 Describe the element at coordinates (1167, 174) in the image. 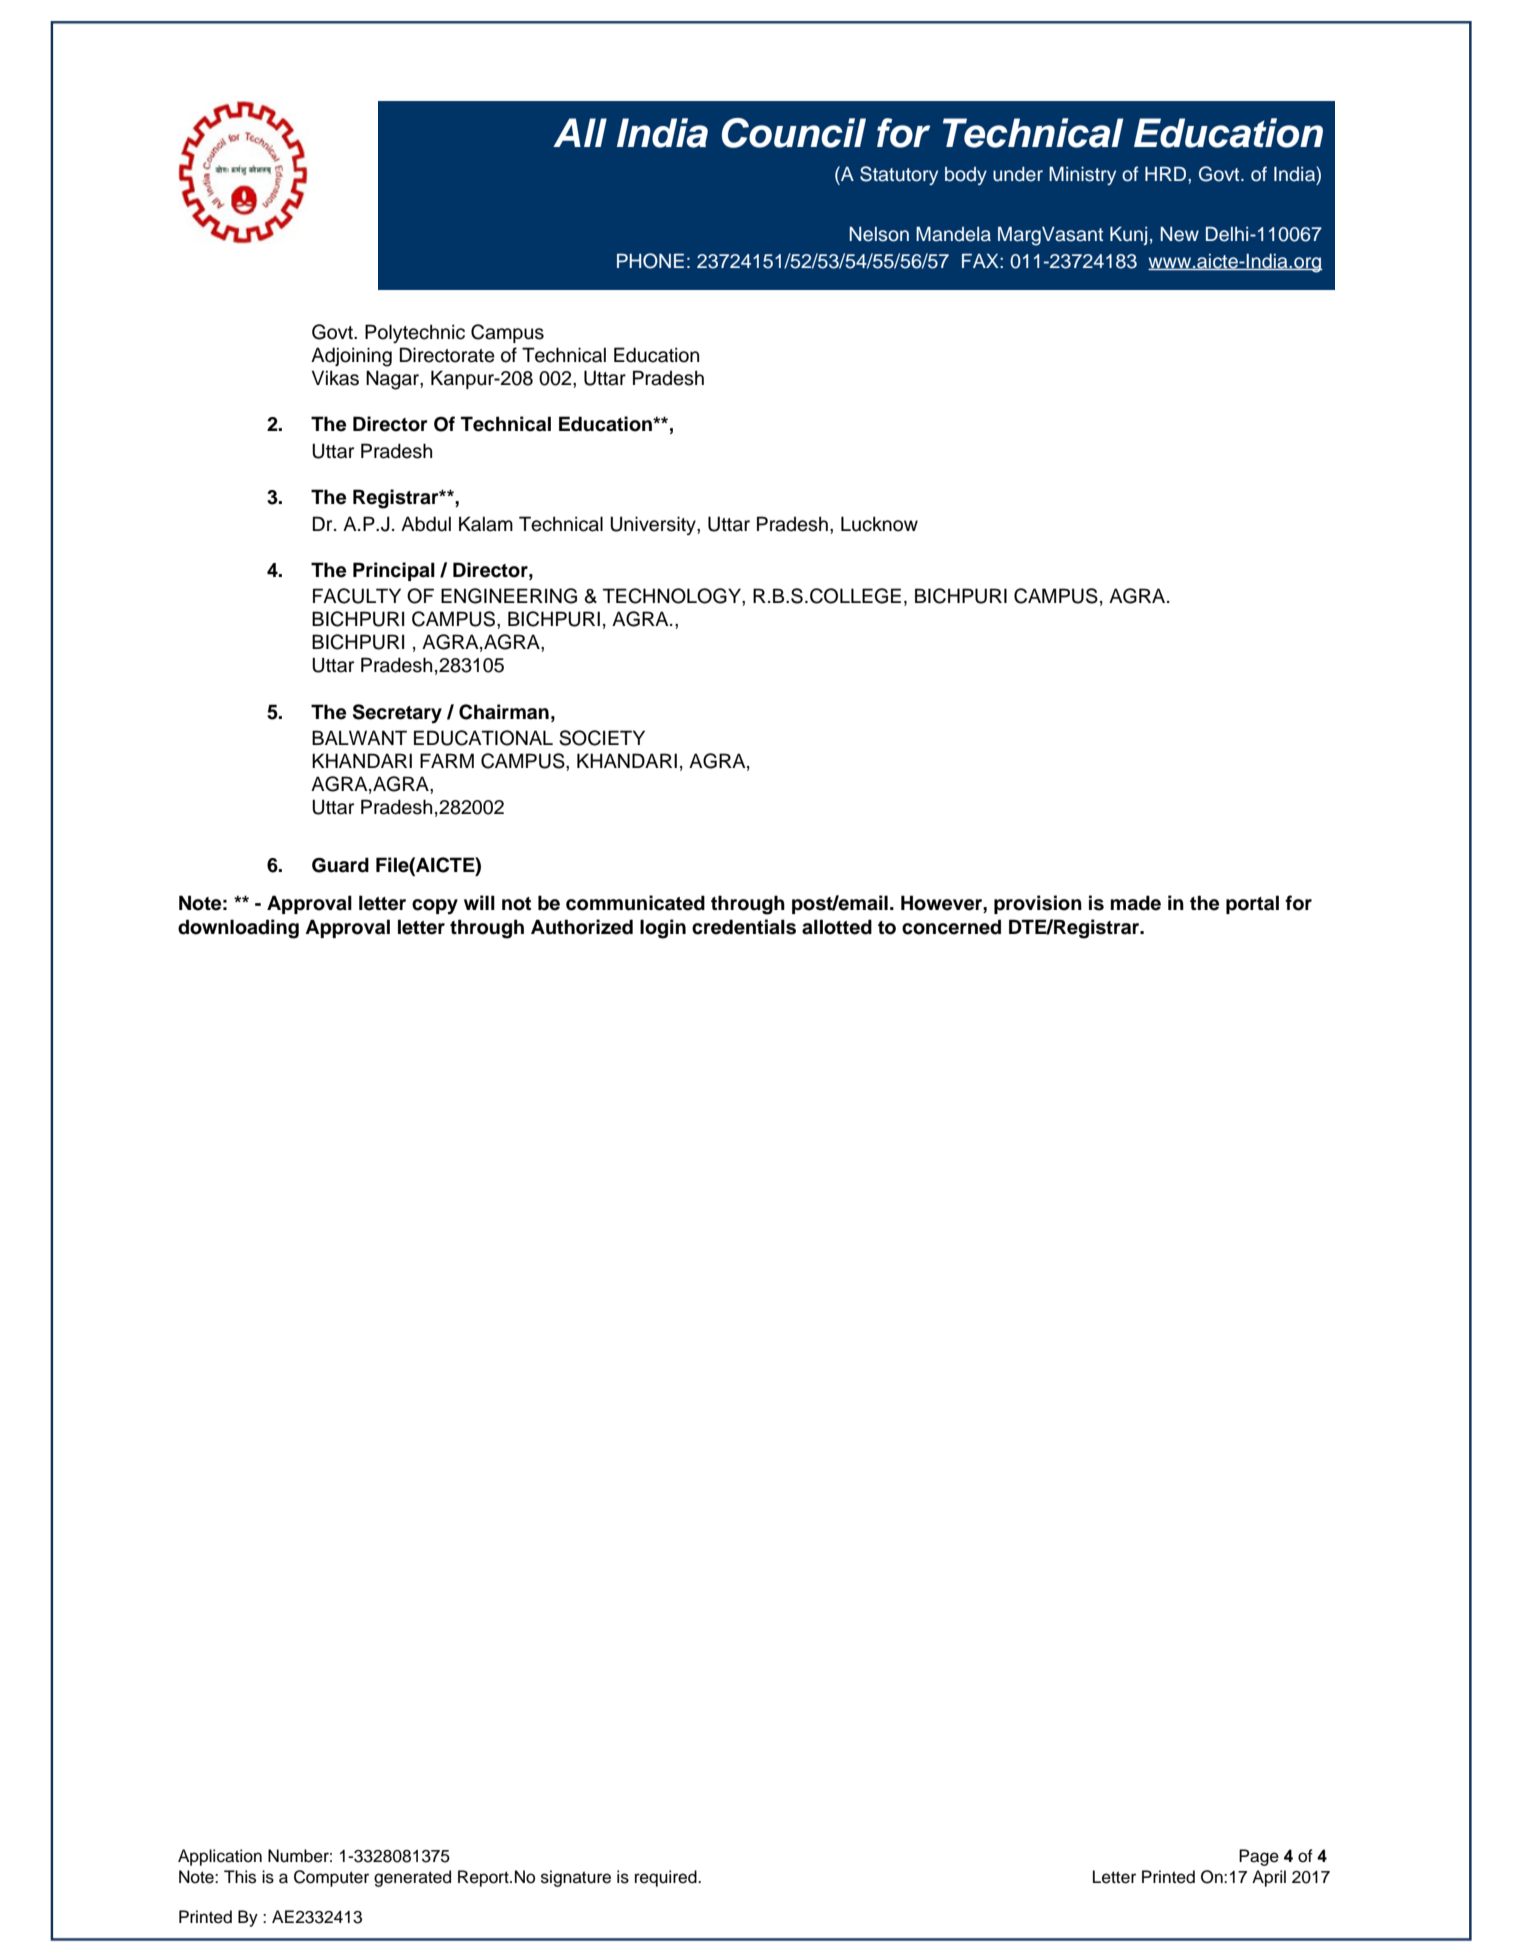

I see `HRD` at that location.
